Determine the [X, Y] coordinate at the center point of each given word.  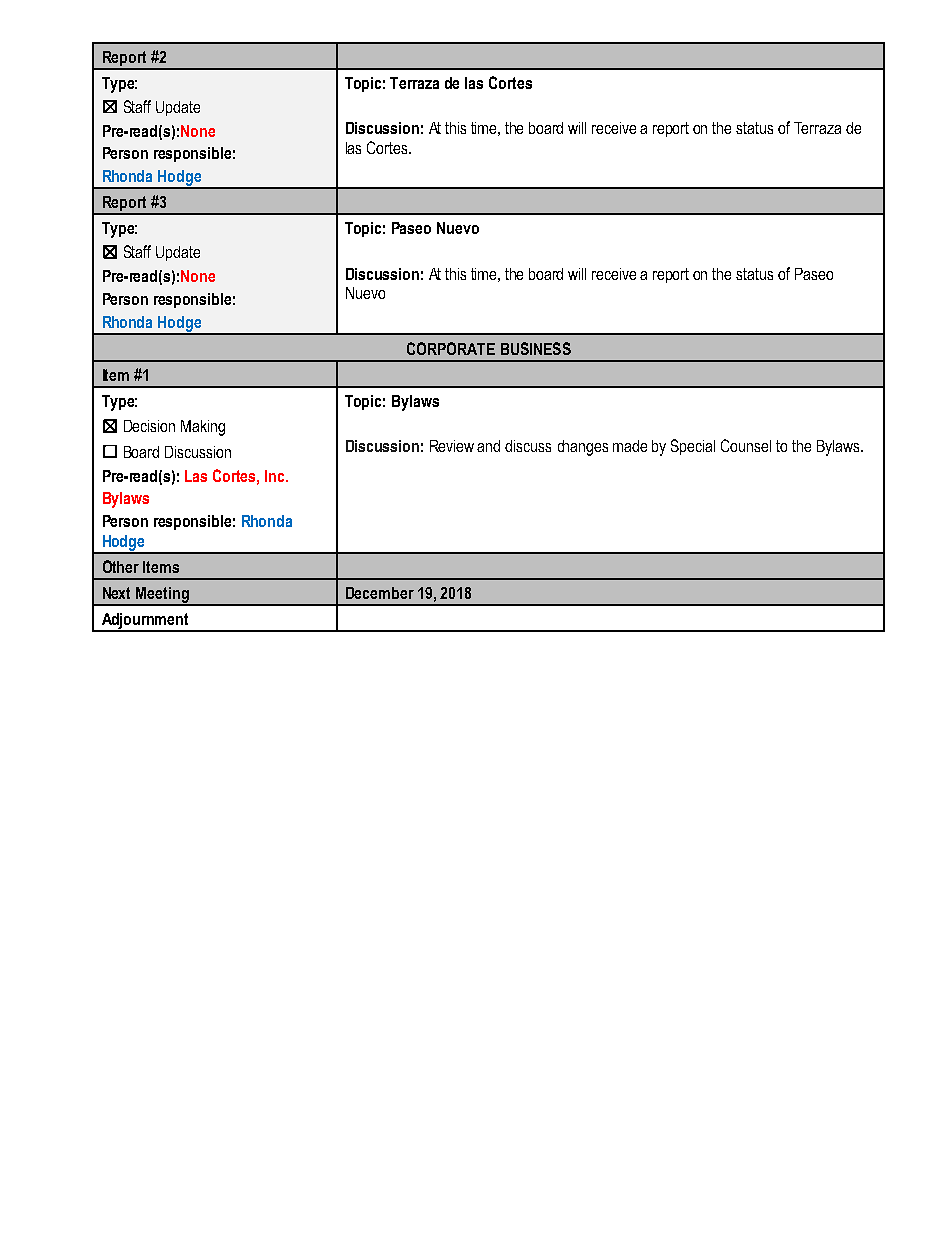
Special [693, 447]
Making [203, 428]
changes [583, 448]
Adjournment [145, 622]
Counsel [746, 445]
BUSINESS [536, 348]
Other [121, 566]
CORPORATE [451, 348]
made [630, 446]
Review [452, 446]
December [380, 593]
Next [116, 593]
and [488, 446]
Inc [276, 476]
